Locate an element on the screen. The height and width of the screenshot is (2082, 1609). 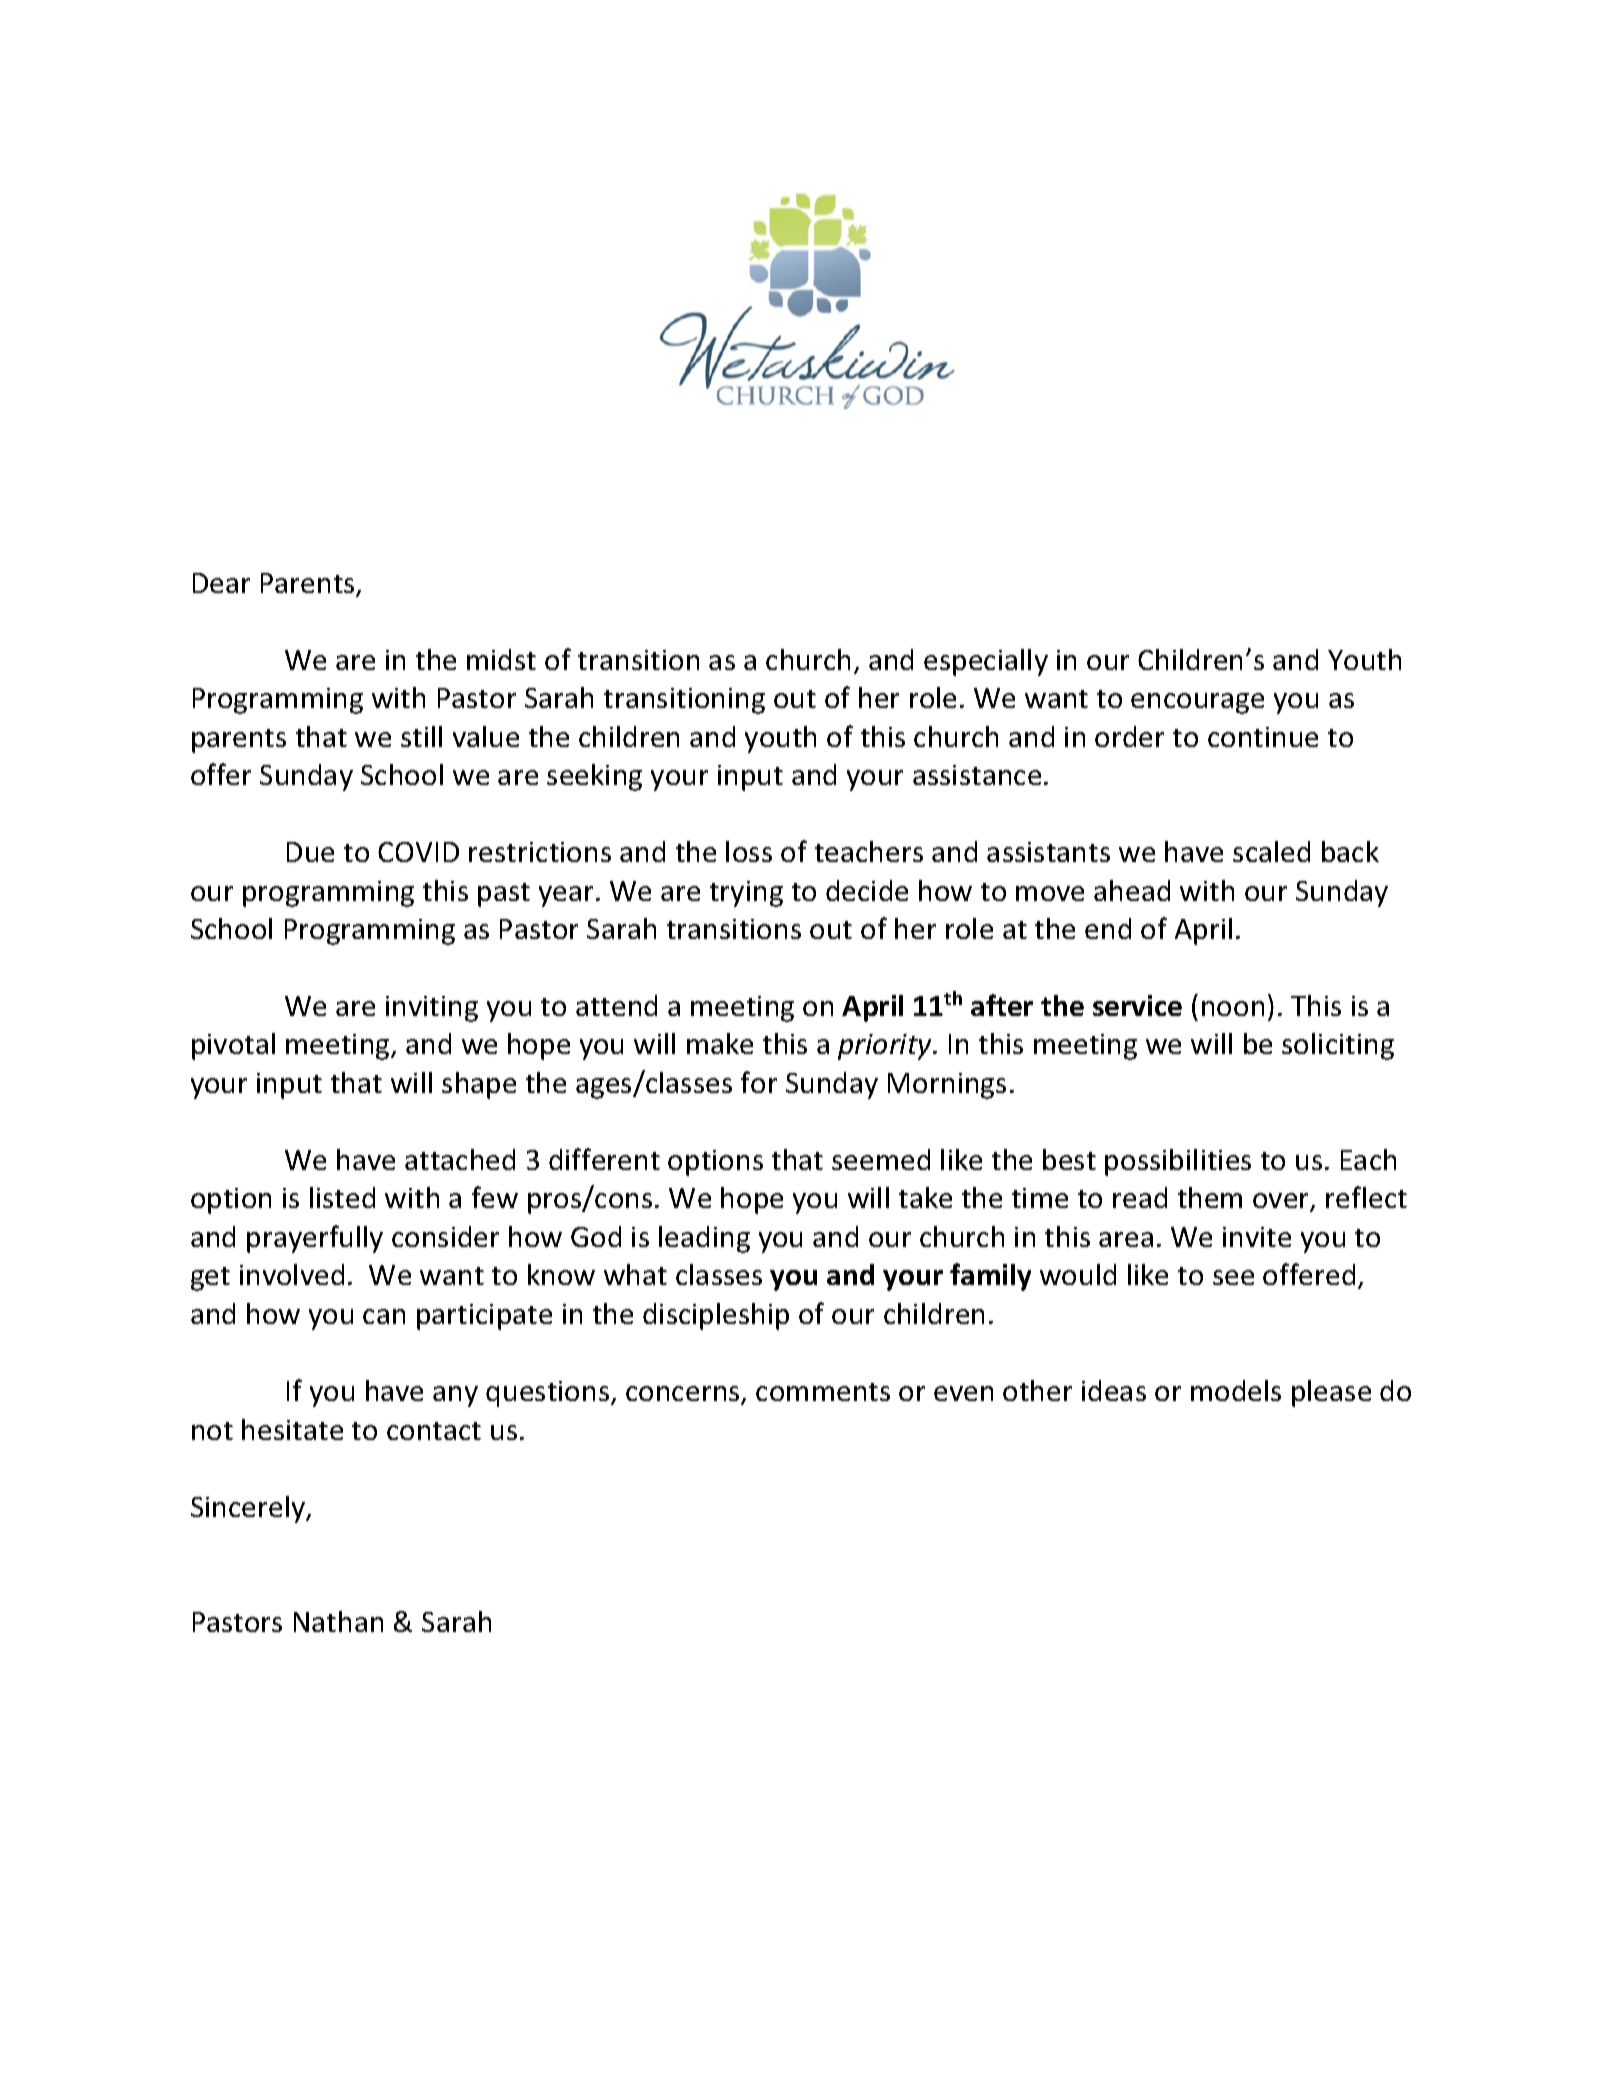
possibilities is located at coordinates (1178, 1162).
